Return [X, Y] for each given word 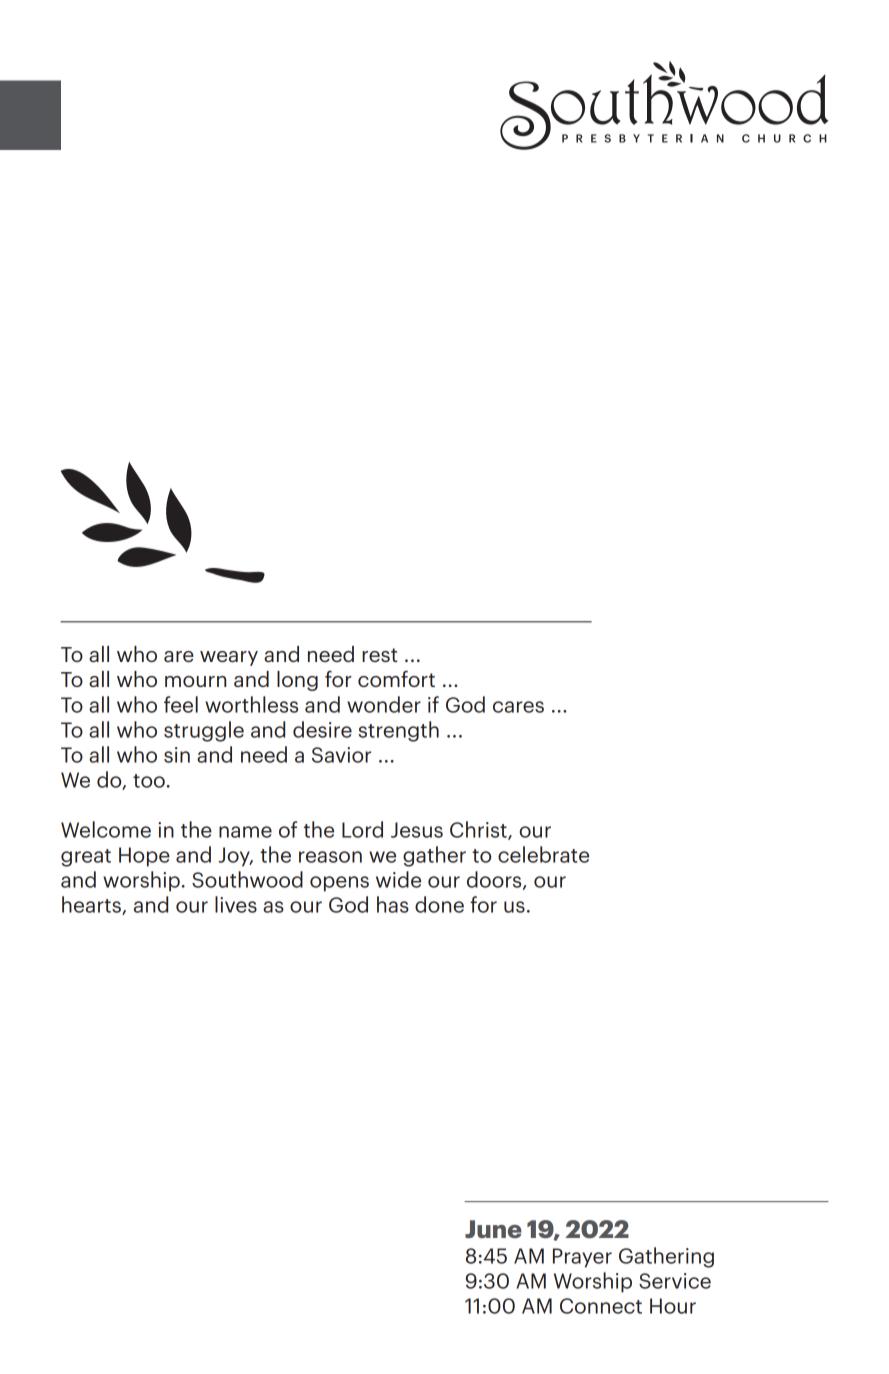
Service [675, 1281]
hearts [92, 905]
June [493, 1229]
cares [518, 707]
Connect [601, 1306]
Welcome [106, 829]
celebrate [543, 854]
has [393, 904]
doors [495, 880]
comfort [396, 679]
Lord [362, 829]
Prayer [582, 1258]
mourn [195, 681]
